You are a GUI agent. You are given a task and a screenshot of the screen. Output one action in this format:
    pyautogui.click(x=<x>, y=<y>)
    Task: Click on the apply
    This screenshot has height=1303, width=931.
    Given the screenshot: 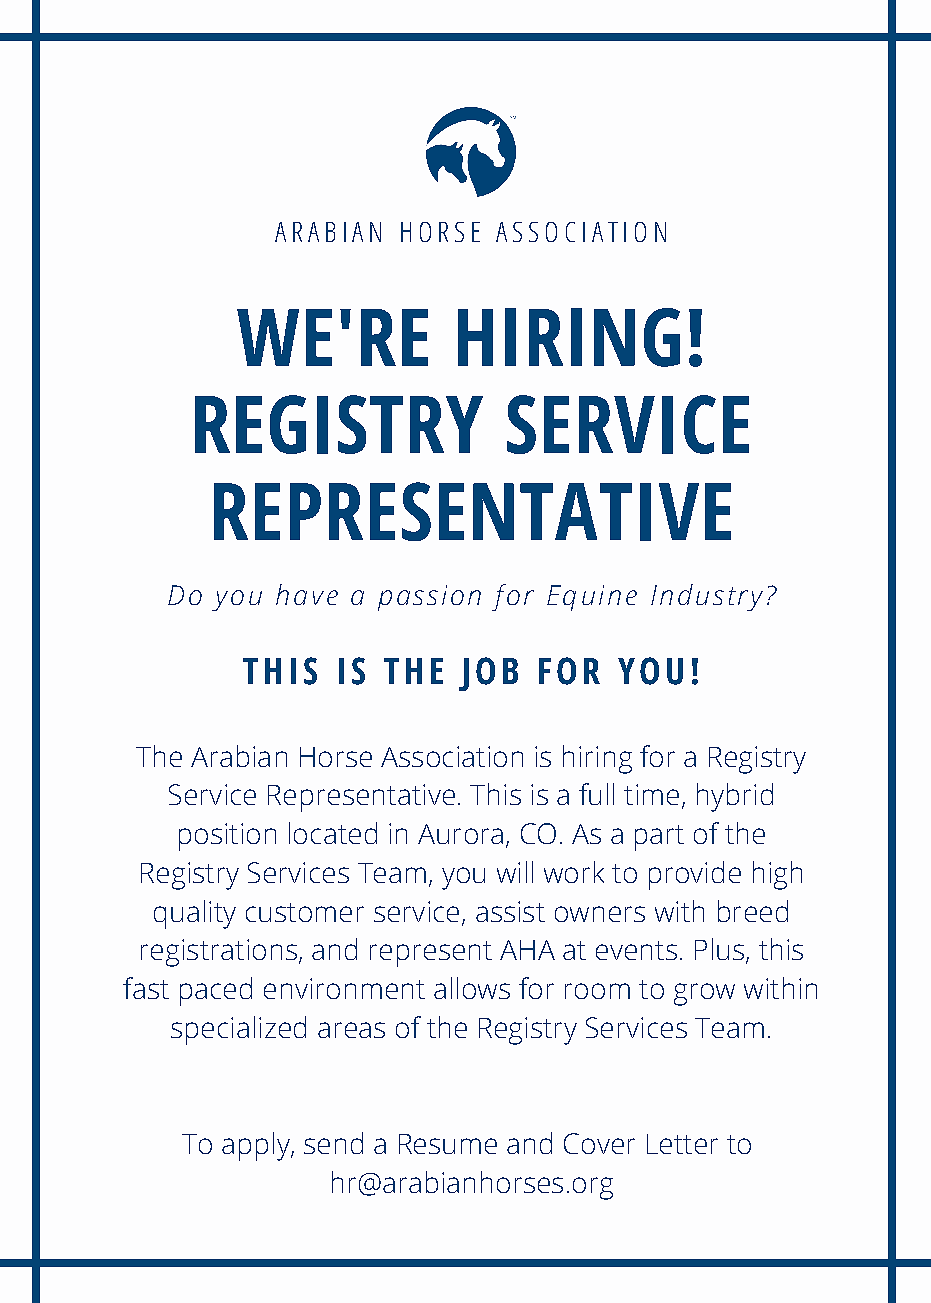 What is the action you would take?
    pyautogui.click(x=257, y=1146)
